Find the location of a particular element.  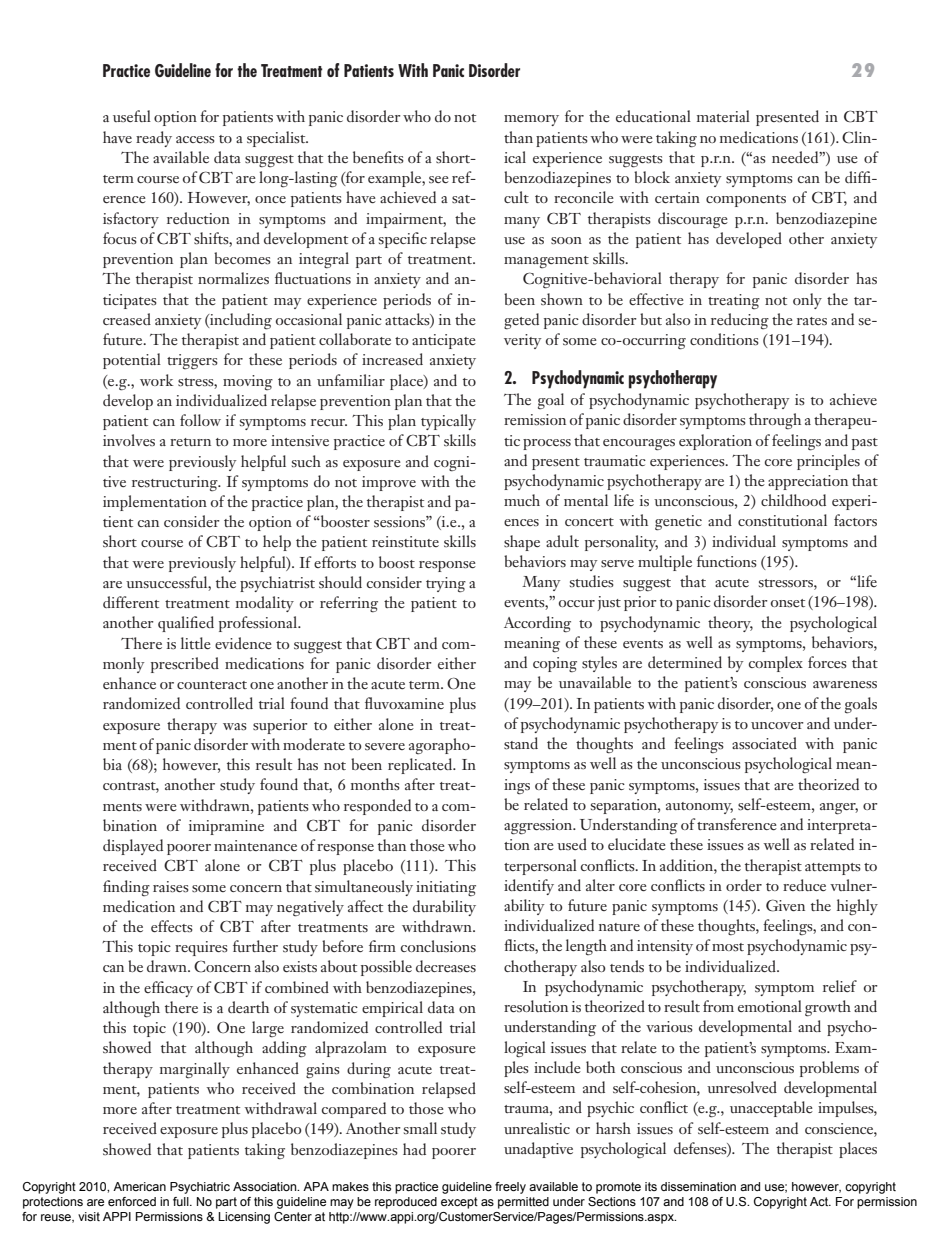

see is located at coordinates (439, 179).
